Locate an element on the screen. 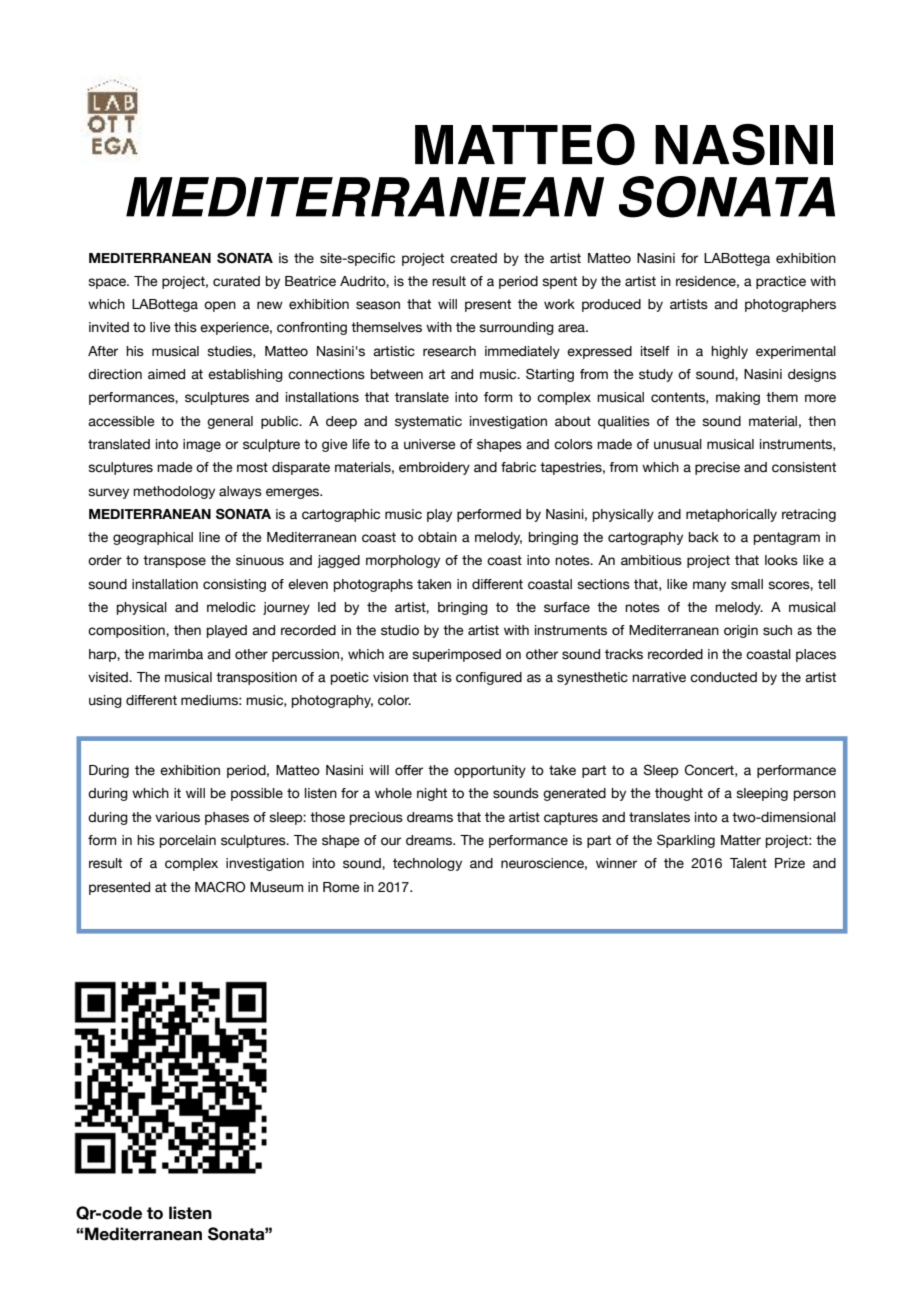 The width and height of the screenshot is (924, 1308). superimposed is located at coordinates (456, 655).
